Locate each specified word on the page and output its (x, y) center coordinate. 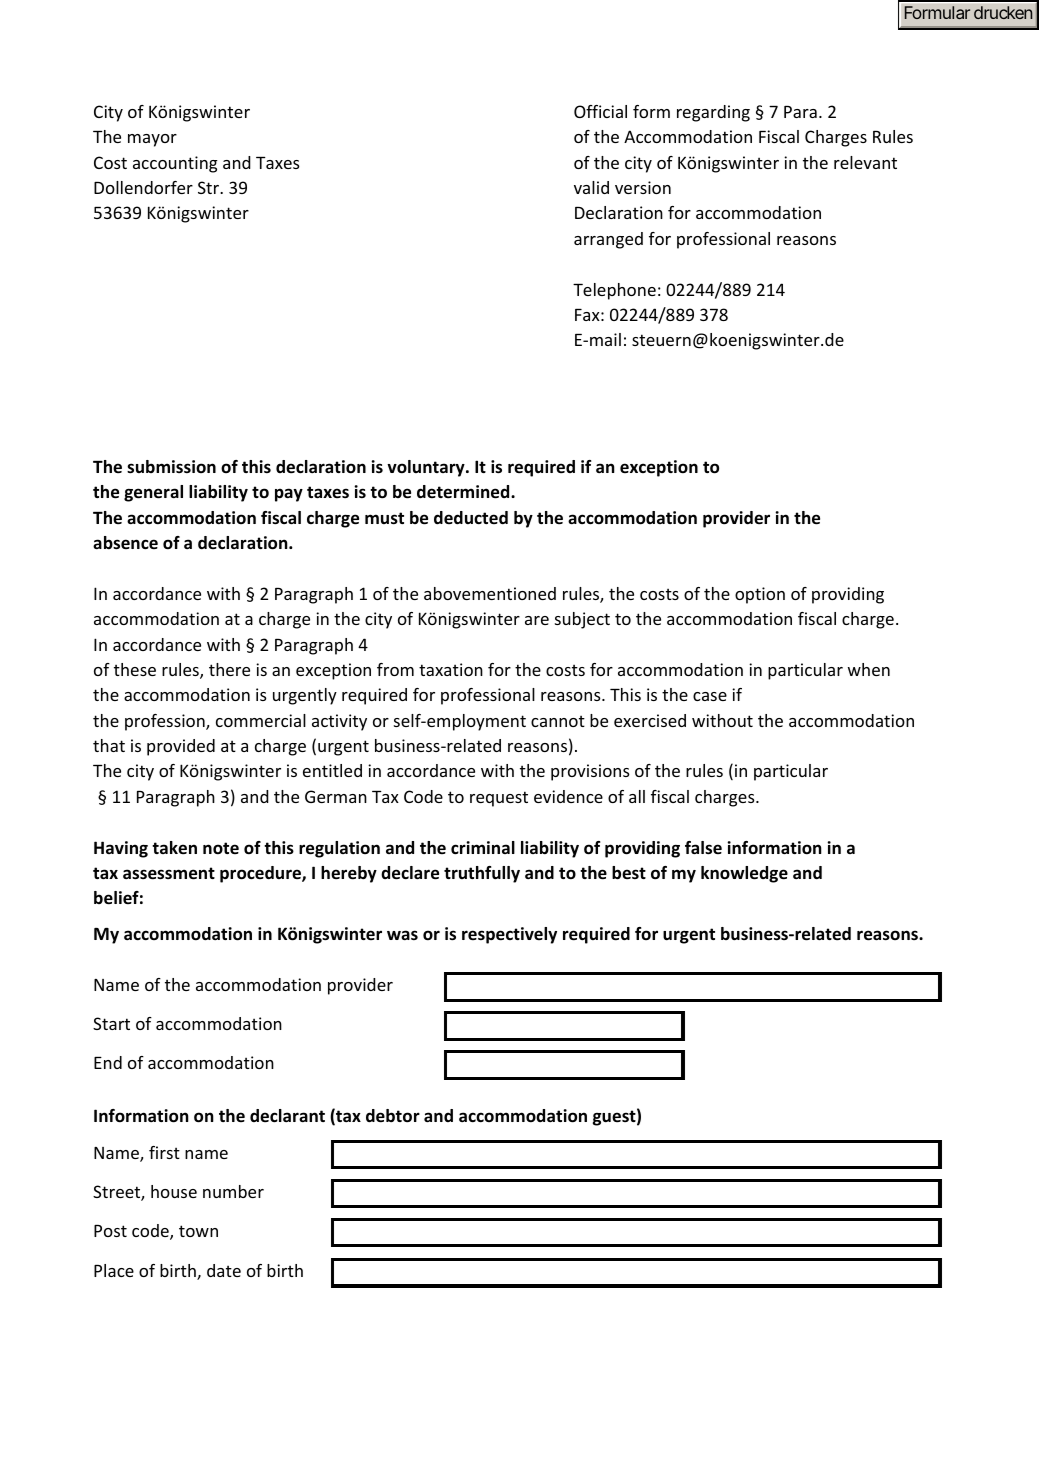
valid (591, 187)
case (710, 696)
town (198, 1231)
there (229, 669)
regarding (713, 113)
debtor (393, 1116)
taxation (451, 669)
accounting (175, 164)
